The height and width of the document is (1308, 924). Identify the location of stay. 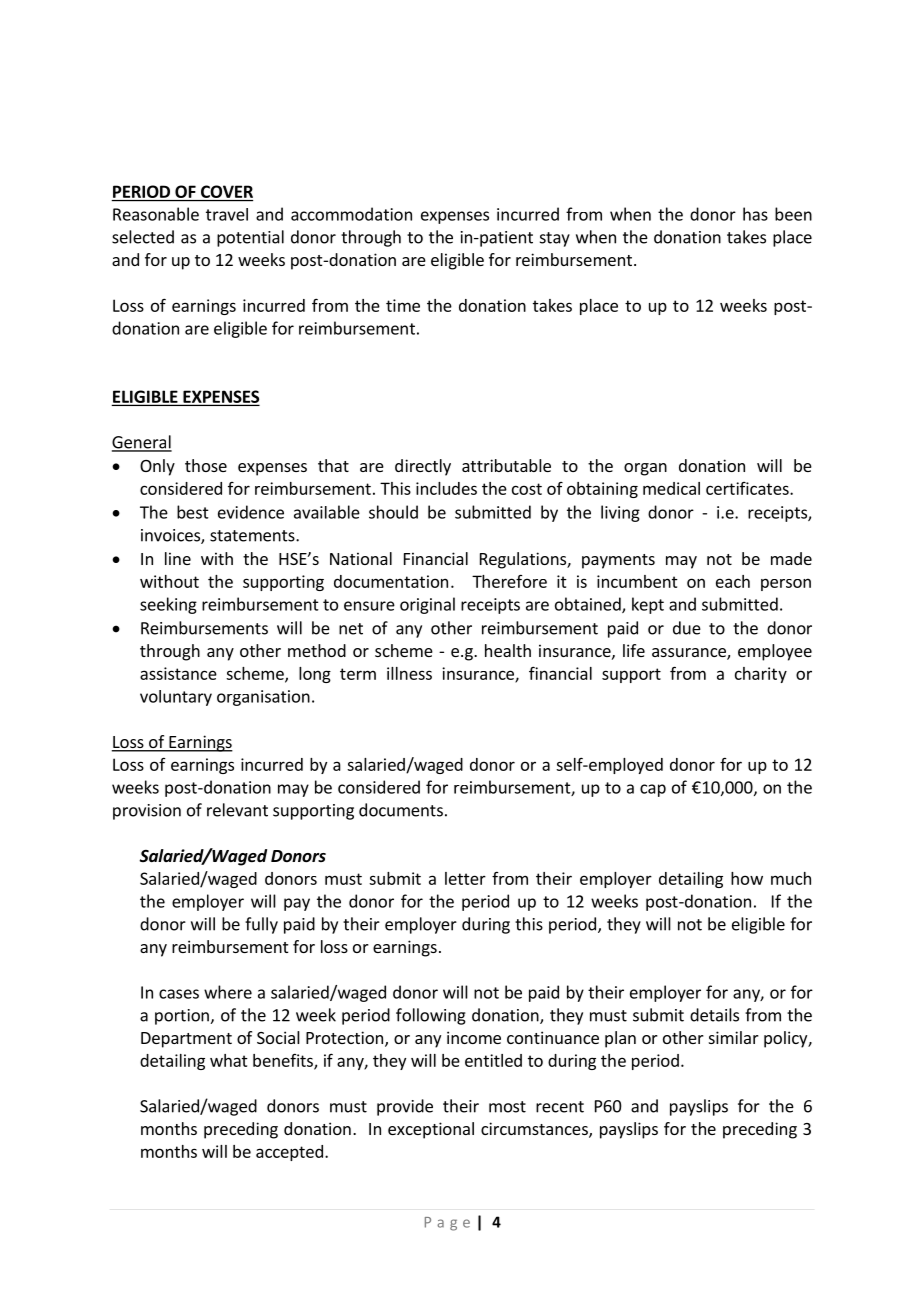
(555, 239).
